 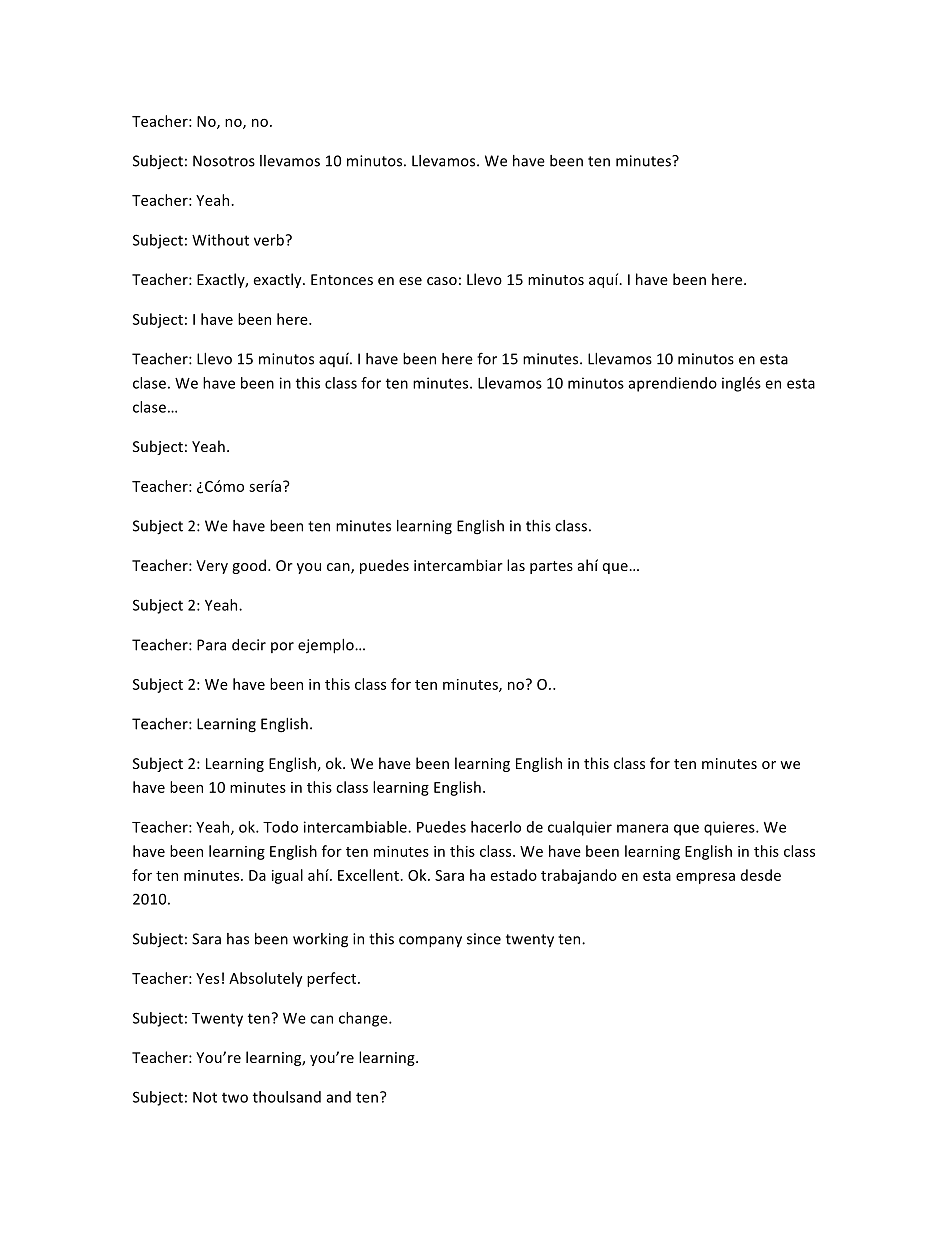 I want to click on caso, so click(x=442, y=281).
